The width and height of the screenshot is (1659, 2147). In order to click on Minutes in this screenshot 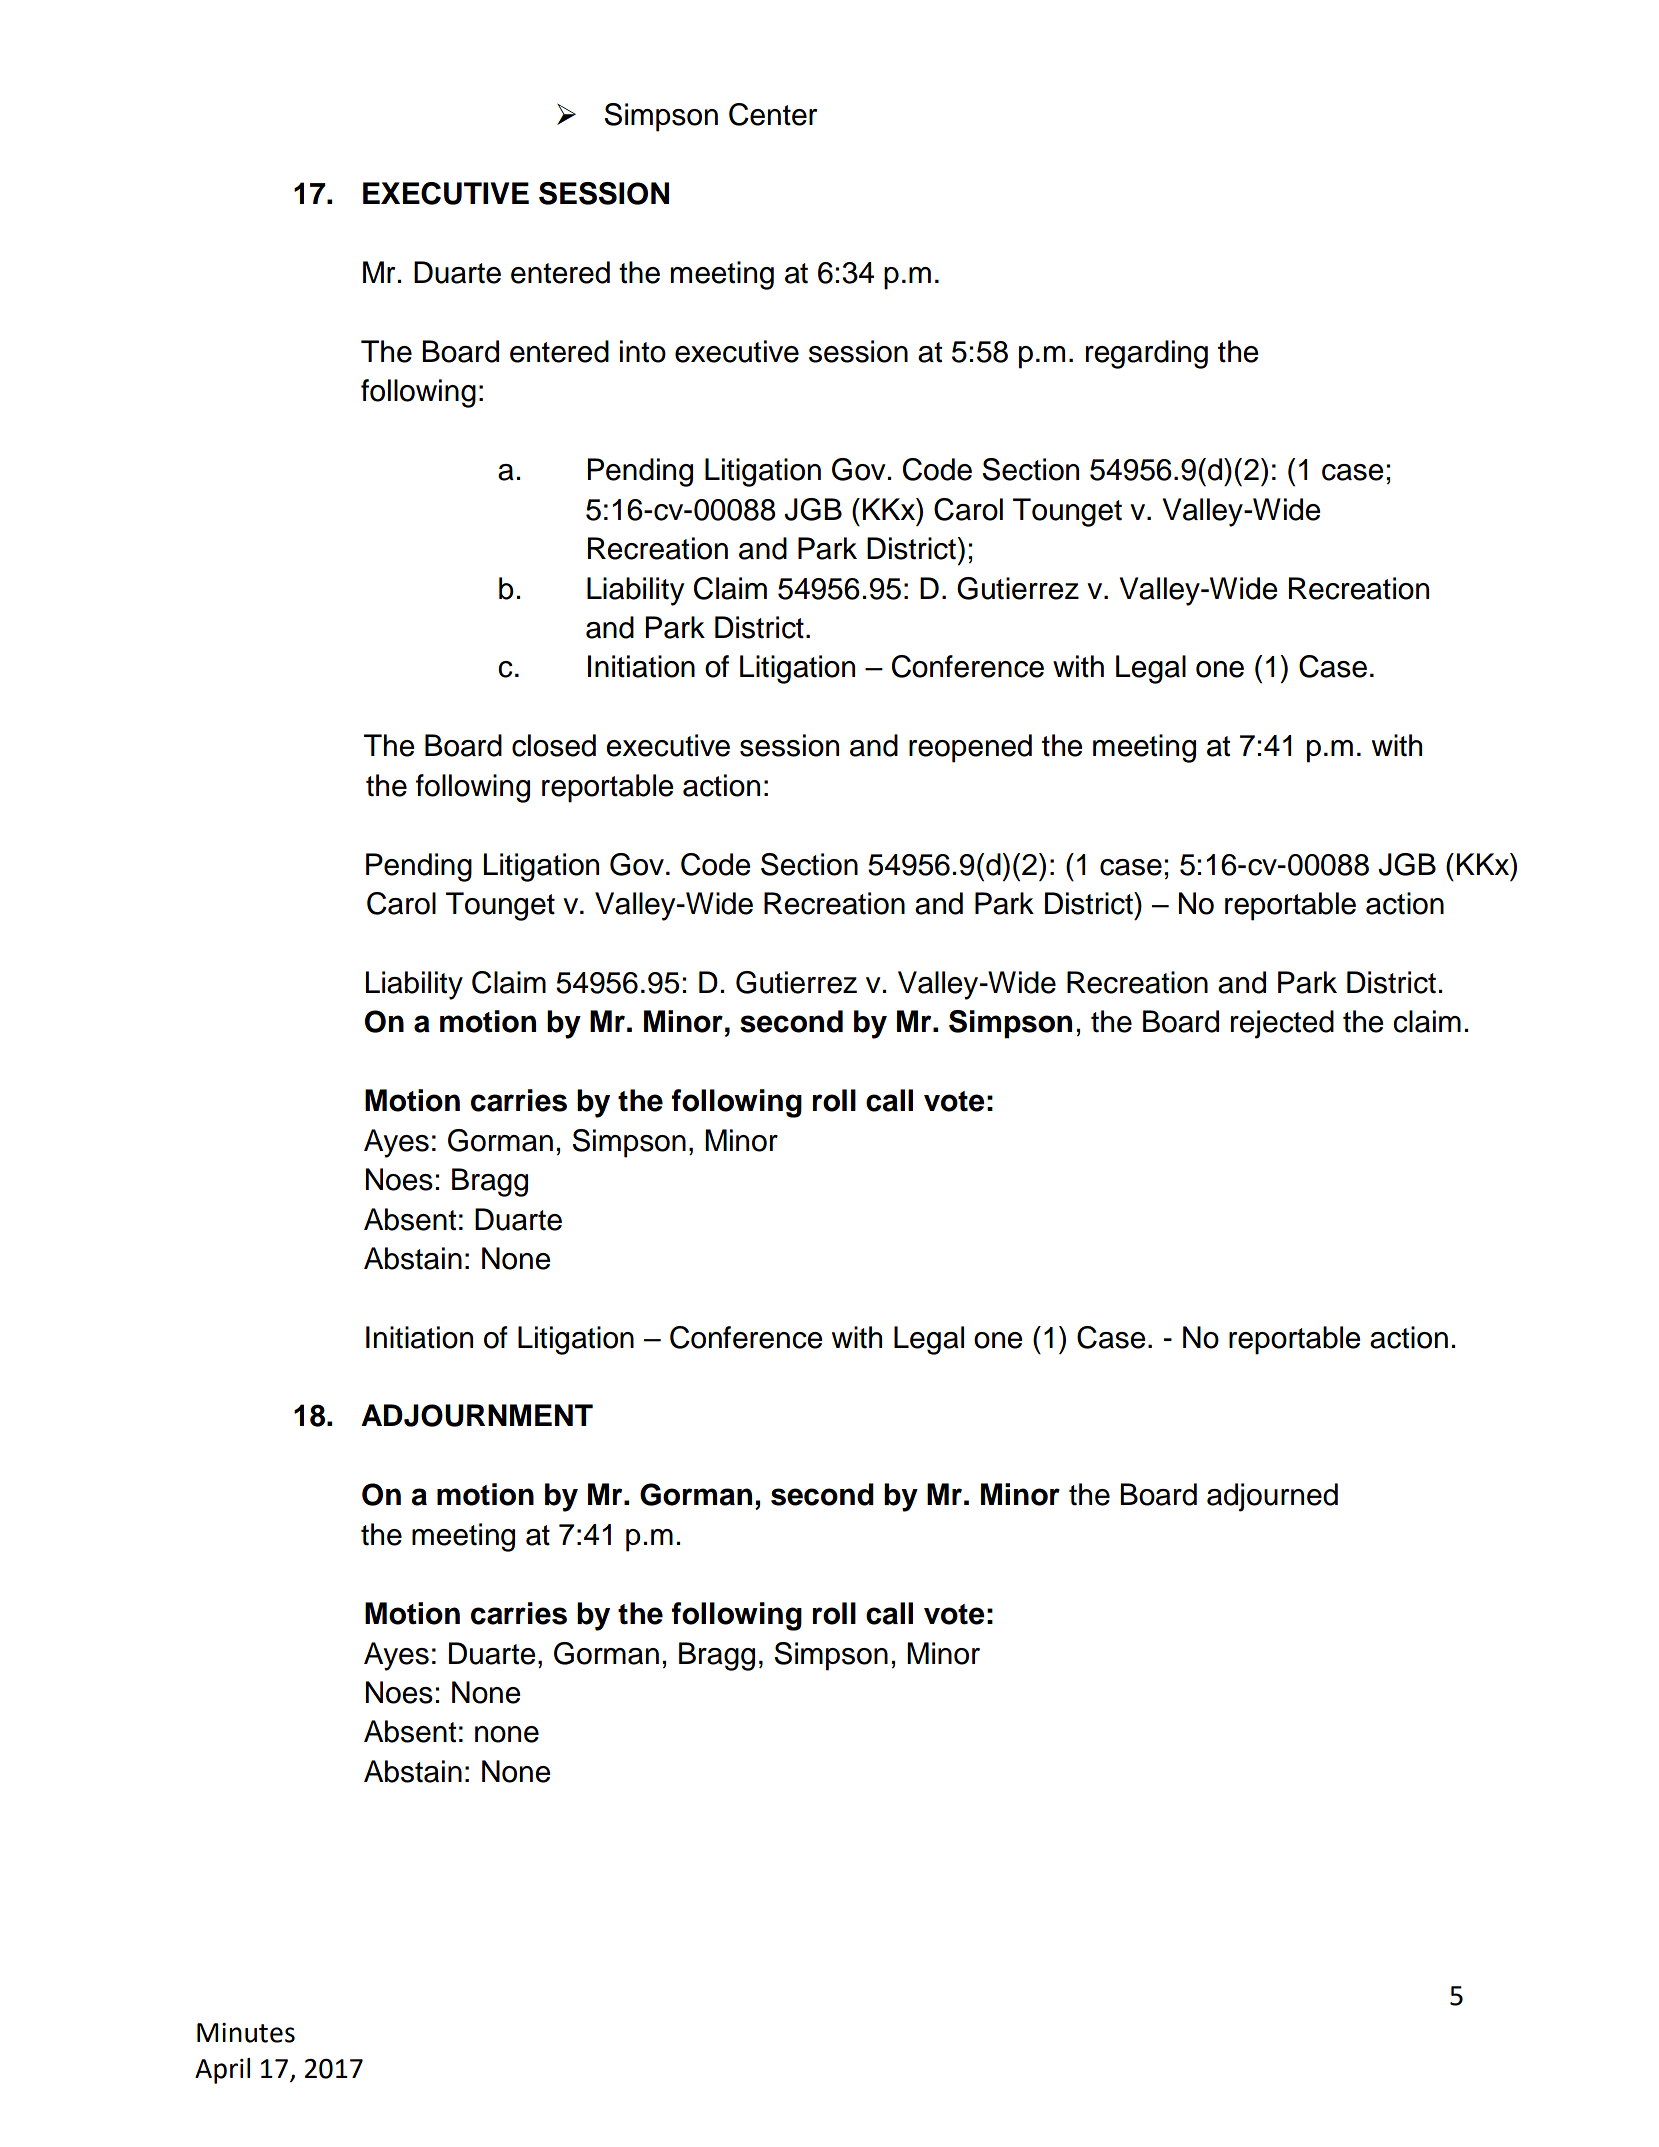, I will do `click(246, 2033)`.
